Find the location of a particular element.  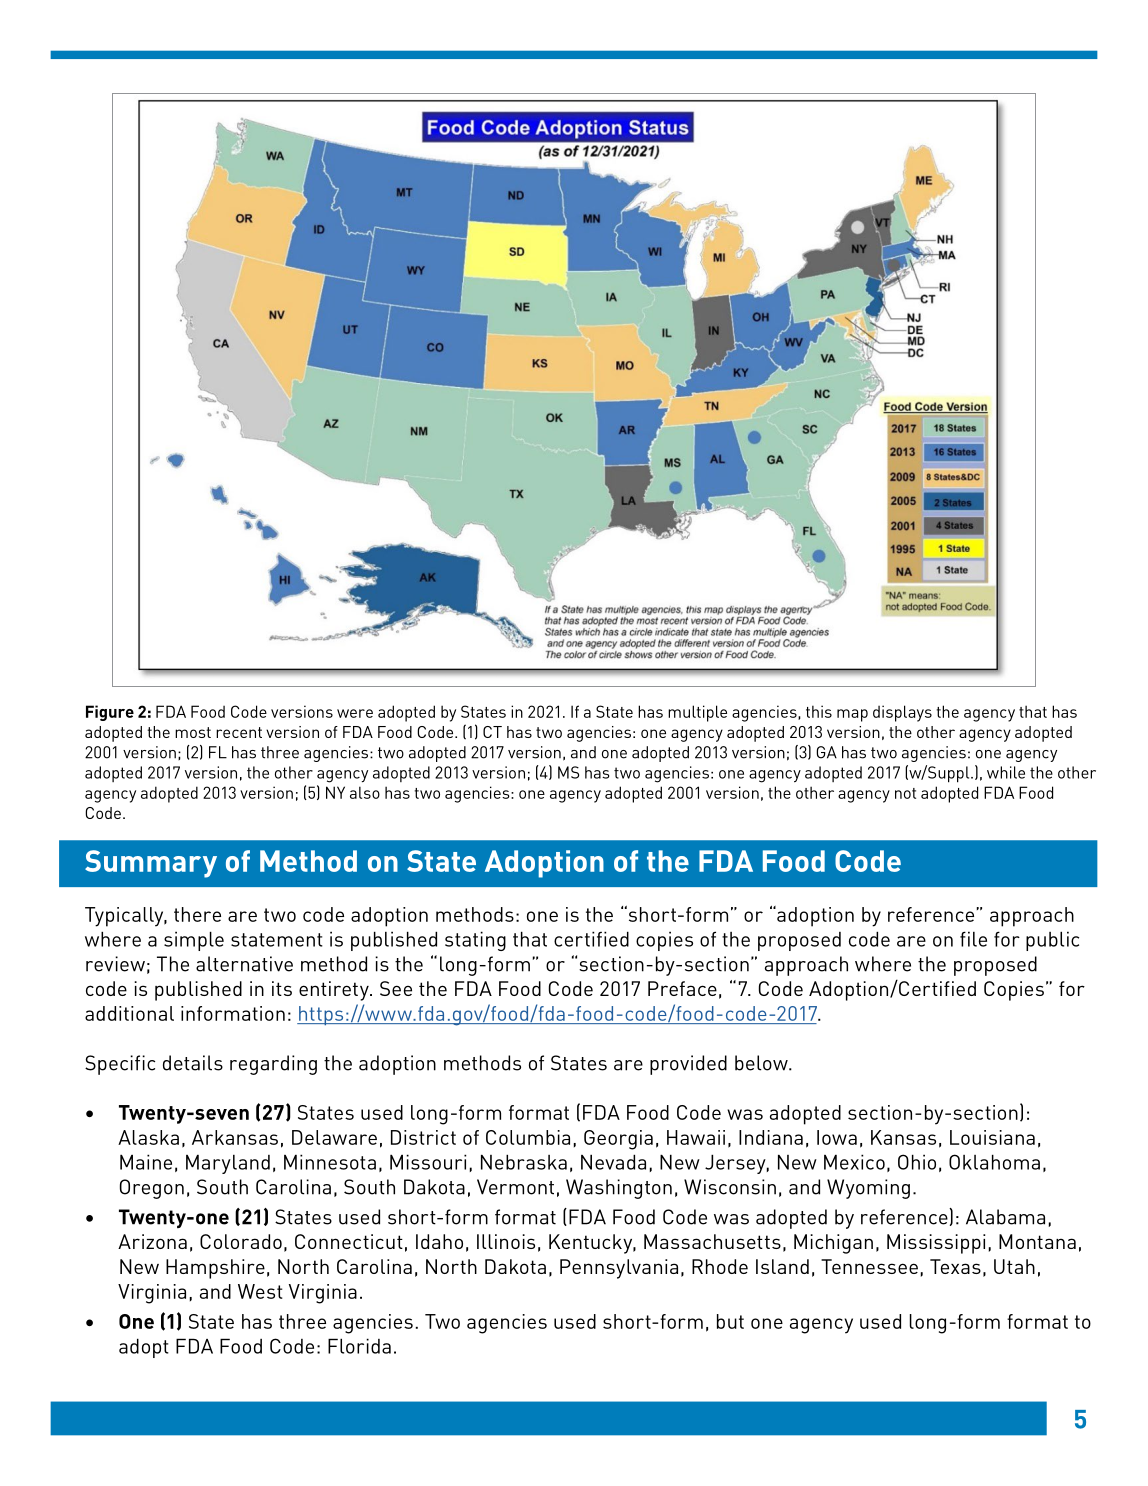

West is located at coordinates (260, 1291).
